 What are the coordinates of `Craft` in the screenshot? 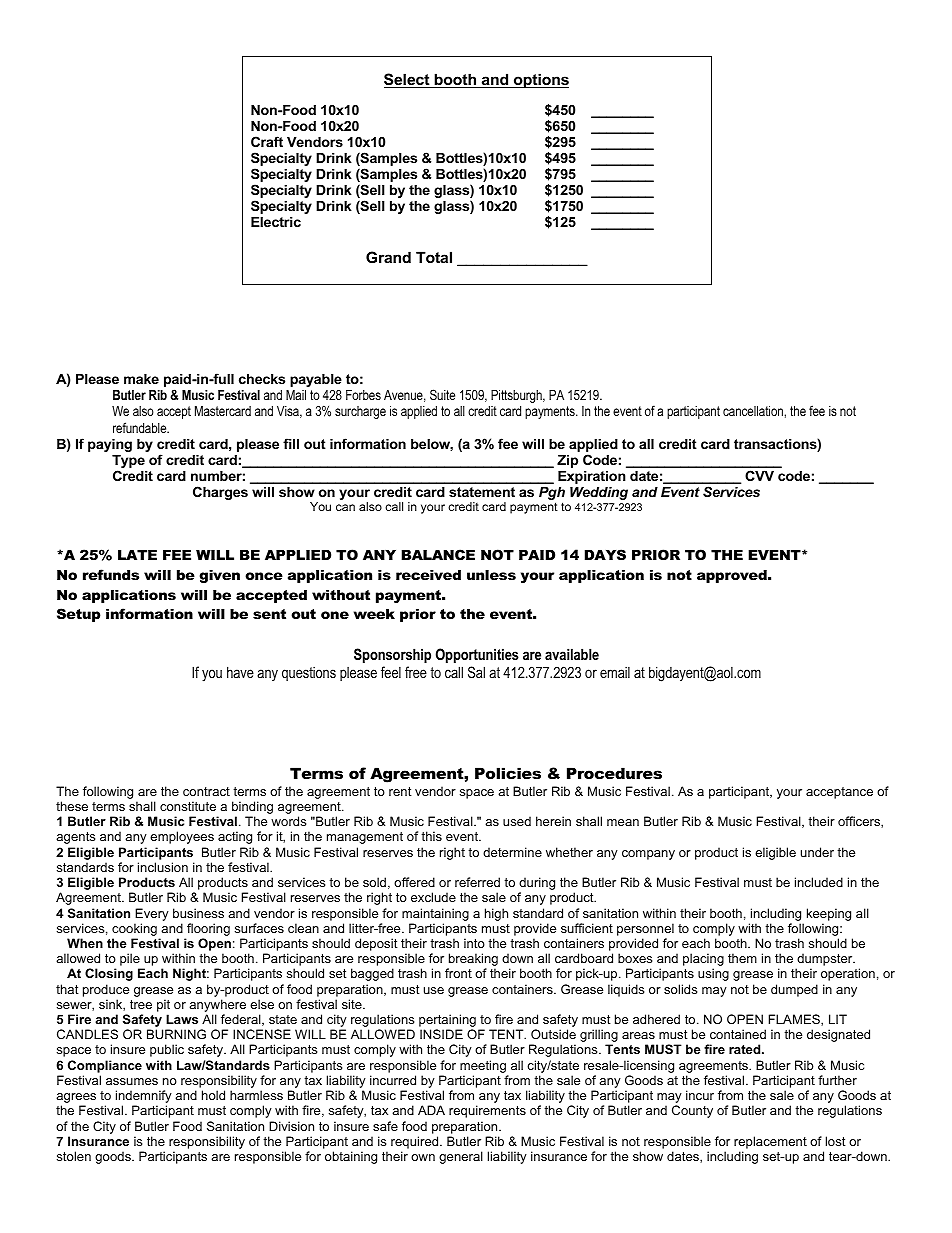 It's located at (267, 141).
